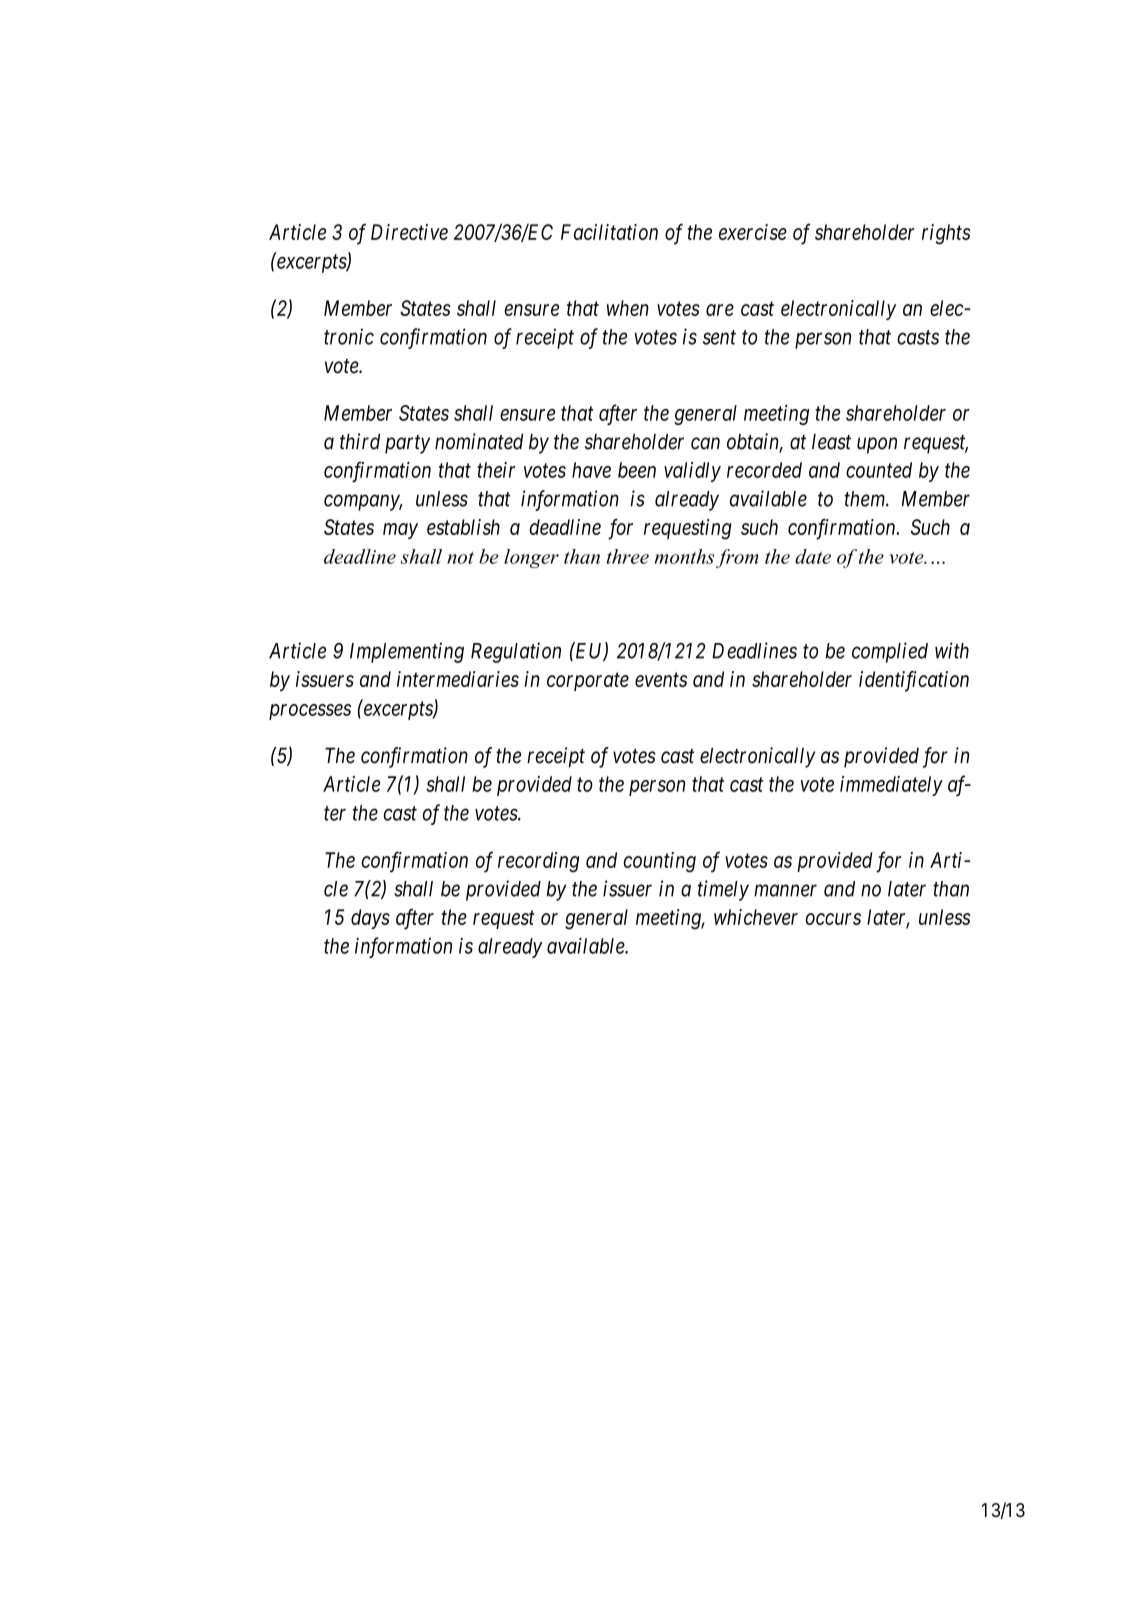  What do you see at coordinates (946, 234) in the screenshot?
I see `rights` at bounding box center [946, 234].
